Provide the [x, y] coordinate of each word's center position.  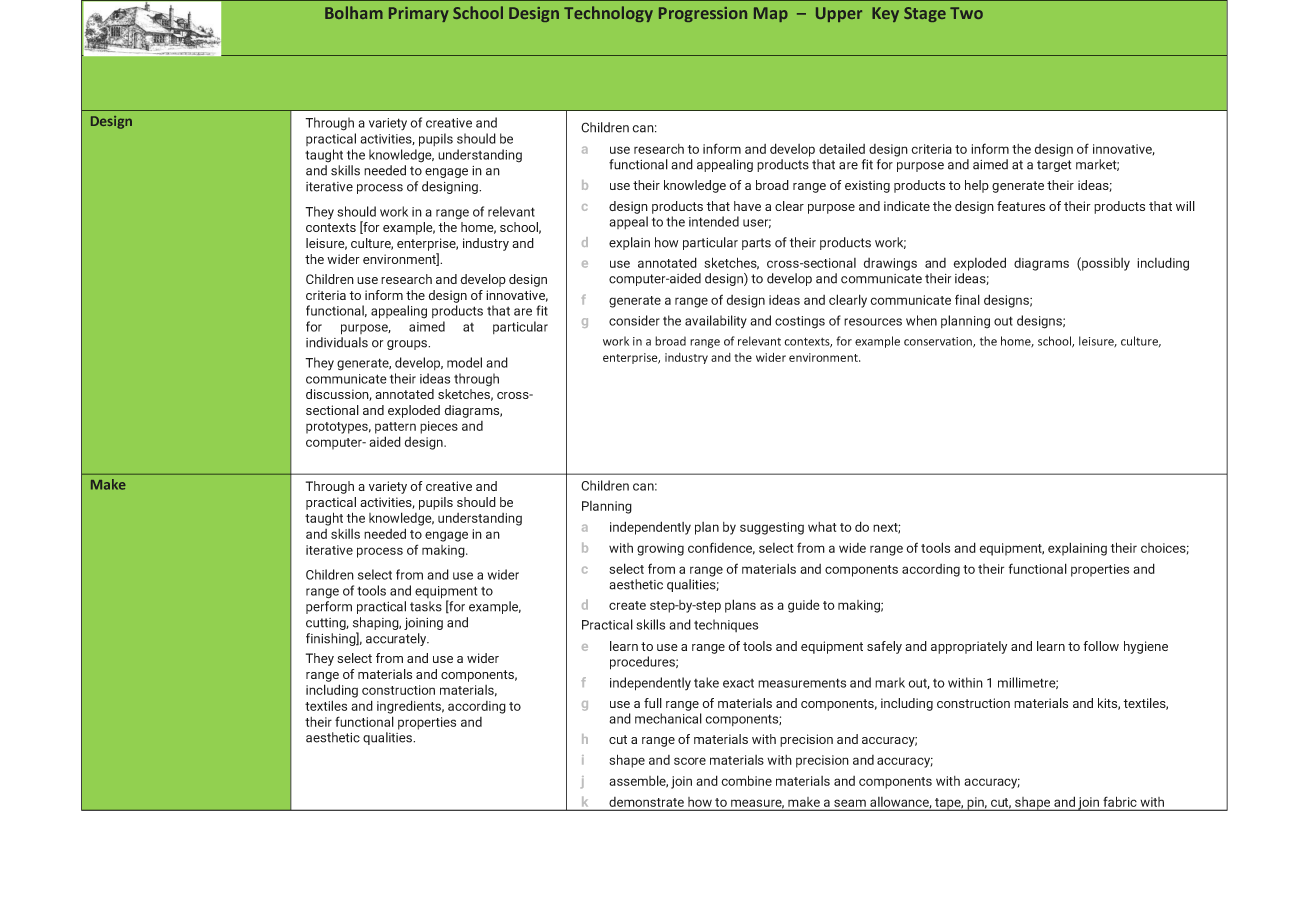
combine [746, 780]
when [921, 320]
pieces [439, 427]
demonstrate [646, 802]
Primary [419, 14]
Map [771, 14]
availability [716, 322]
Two [966, 13]
